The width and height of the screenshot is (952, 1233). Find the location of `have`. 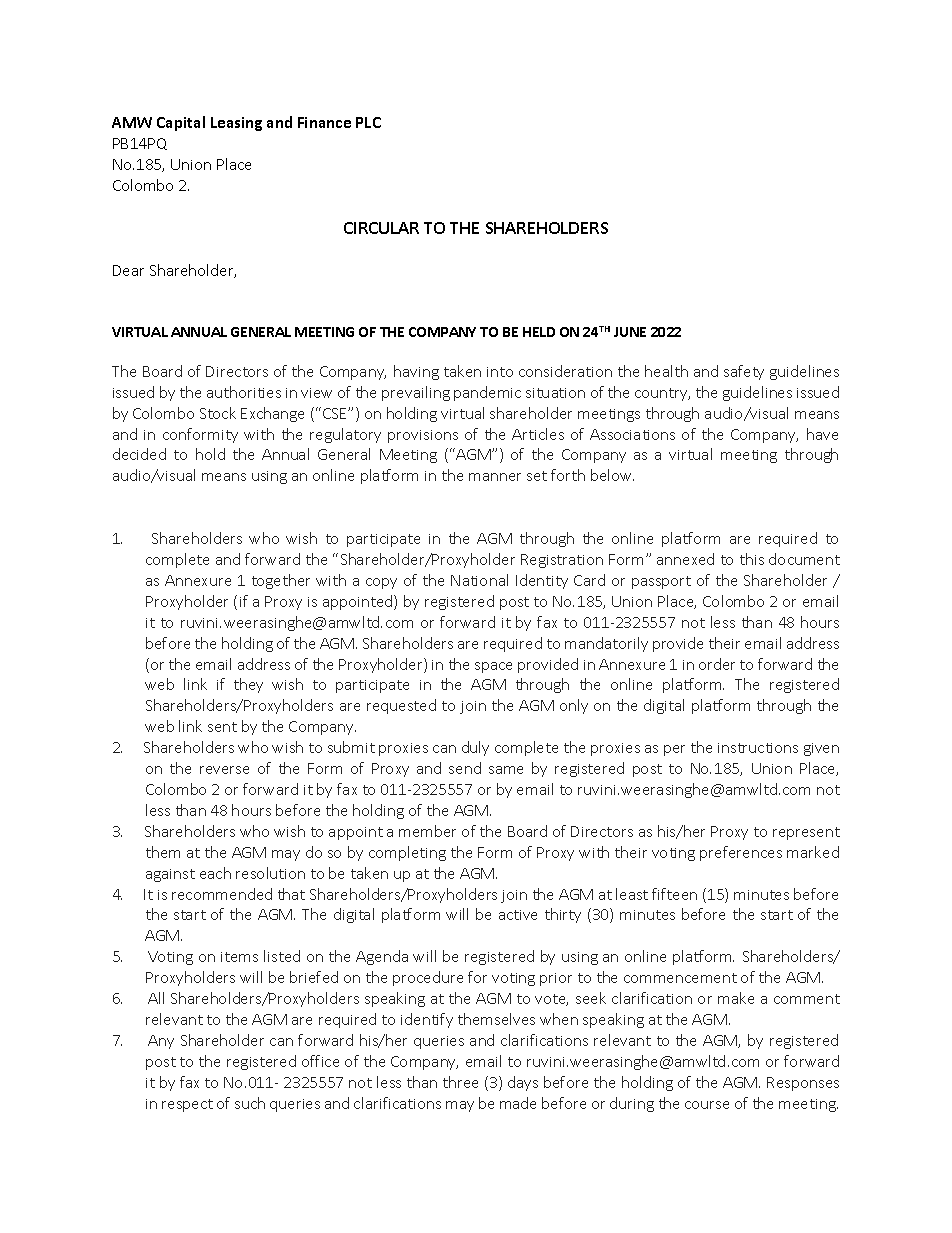

have is located at coordinates (822, 434).
